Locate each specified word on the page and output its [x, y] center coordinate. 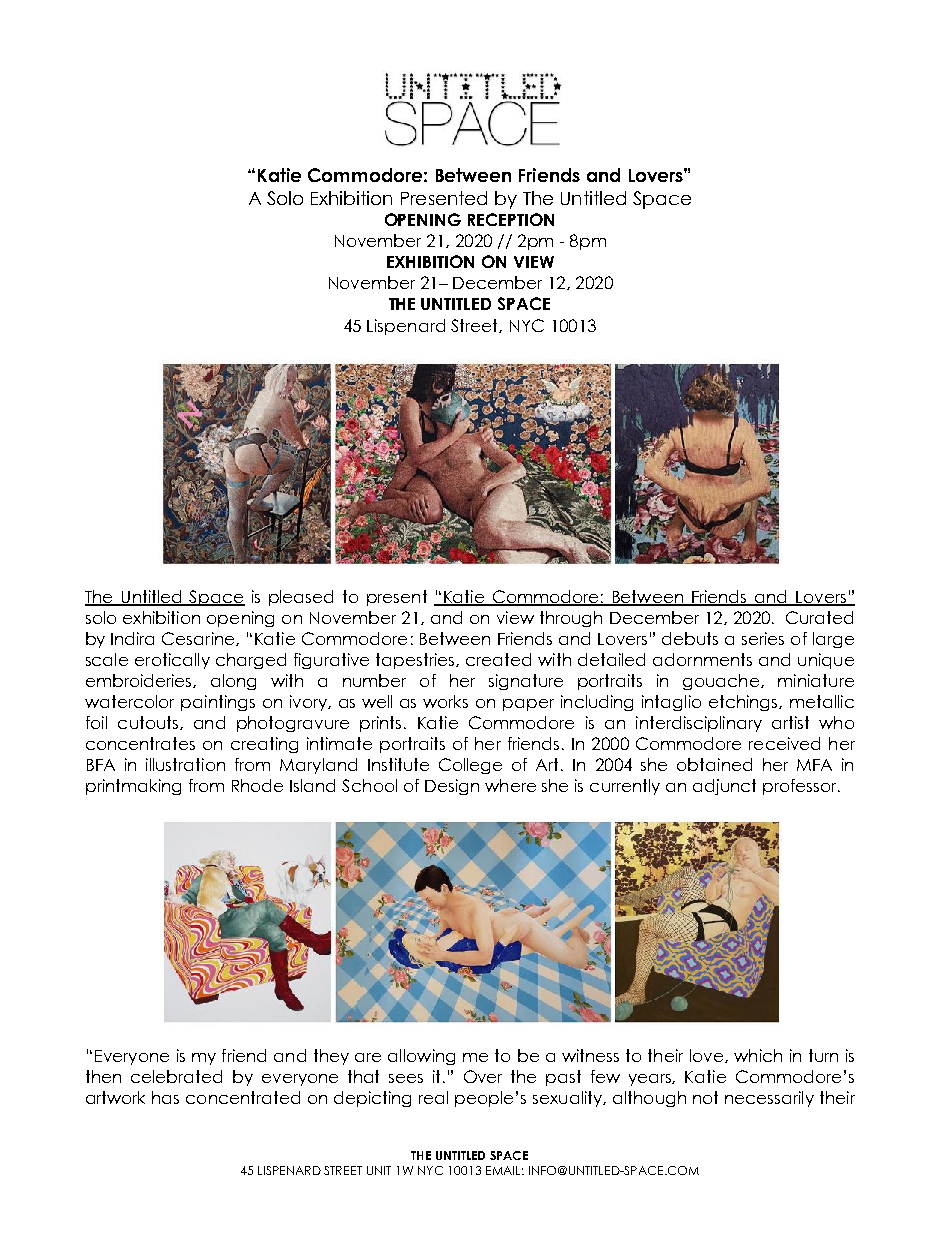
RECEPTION [511, 219]
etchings [744, 703]
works [445, 701]
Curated [819, 617]
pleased [301, 598]
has [165, 1097]
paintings [218, 703]
